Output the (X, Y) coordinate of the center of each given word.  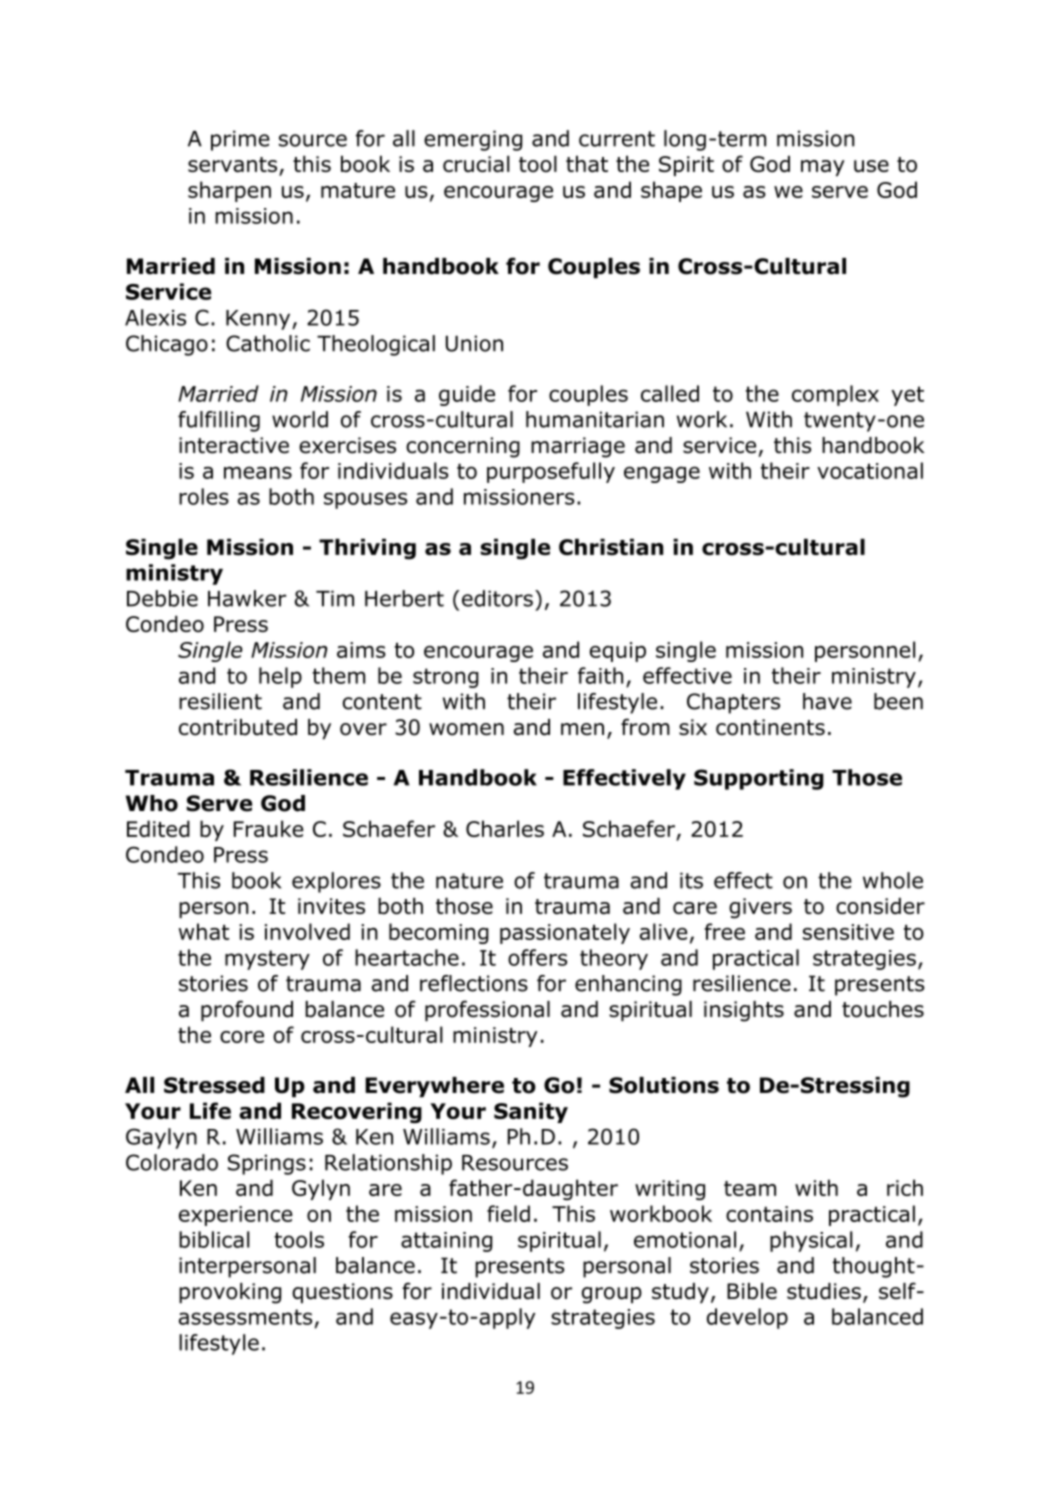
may (823, 168)
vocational (870, 470)
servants (234, 166)
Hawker (247, 598)
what (204, 931)
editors (497, 598)
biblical (214, 1239)
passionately (565, 933)
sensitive (848, 932)
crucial (476, 163)
